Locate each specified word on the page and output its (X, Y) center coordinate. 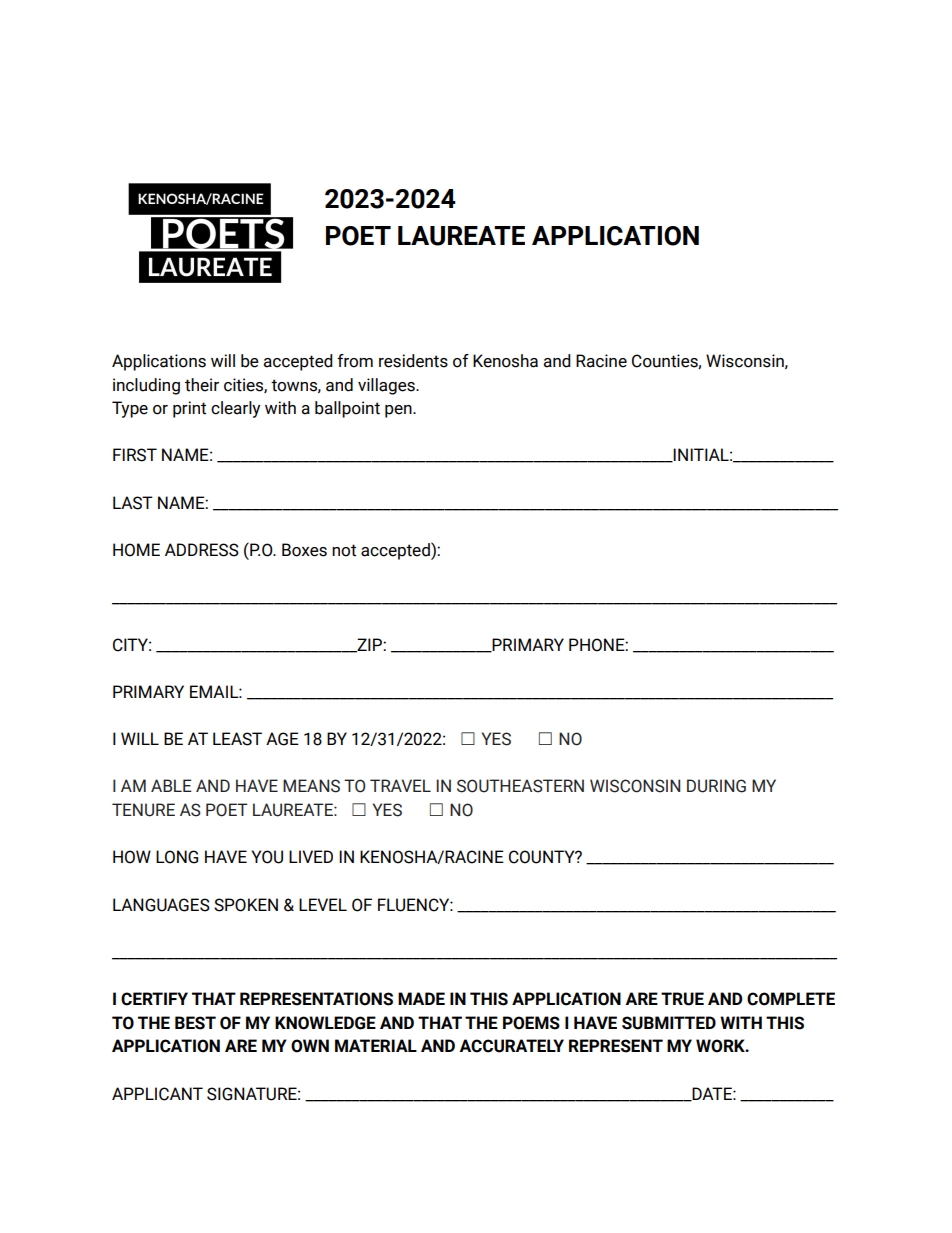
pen (399, 411)
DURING (716, 786)
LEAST (237, 739)
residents (413, 361)
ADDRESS (202, 550)
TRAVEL (400, 785)
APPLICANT (157, 1094)
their (202, 385)
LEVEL (323, 904)
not (344, 550)
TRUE (682, 999)
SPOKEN (246, 905)
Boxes (304, 550)
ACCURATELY (511, 1046)
